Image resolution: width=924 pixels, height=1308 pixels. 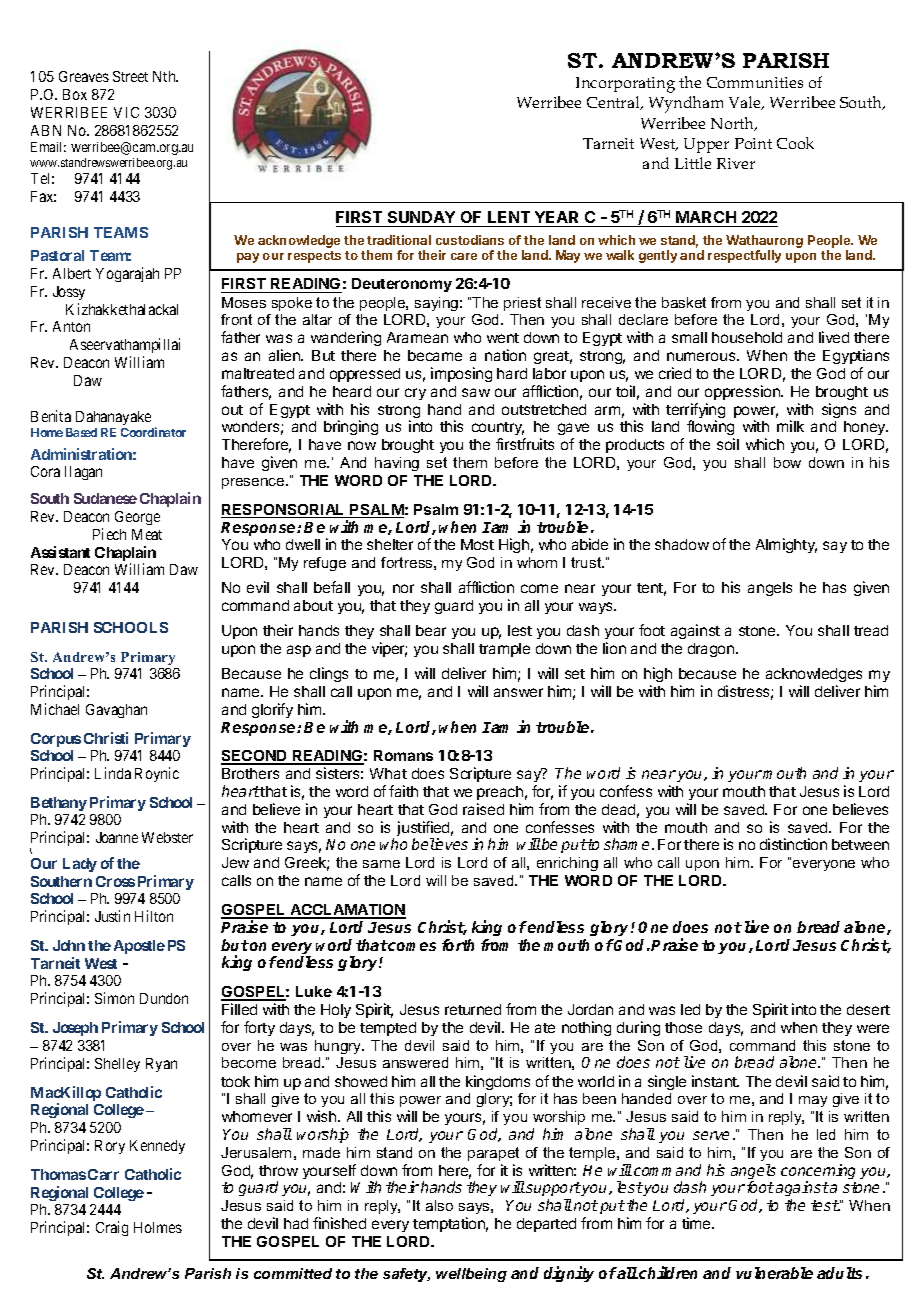 What do you see at coordinates (139, 947) in the image?
I see `Apostle` at bounding box center [139, 947].
